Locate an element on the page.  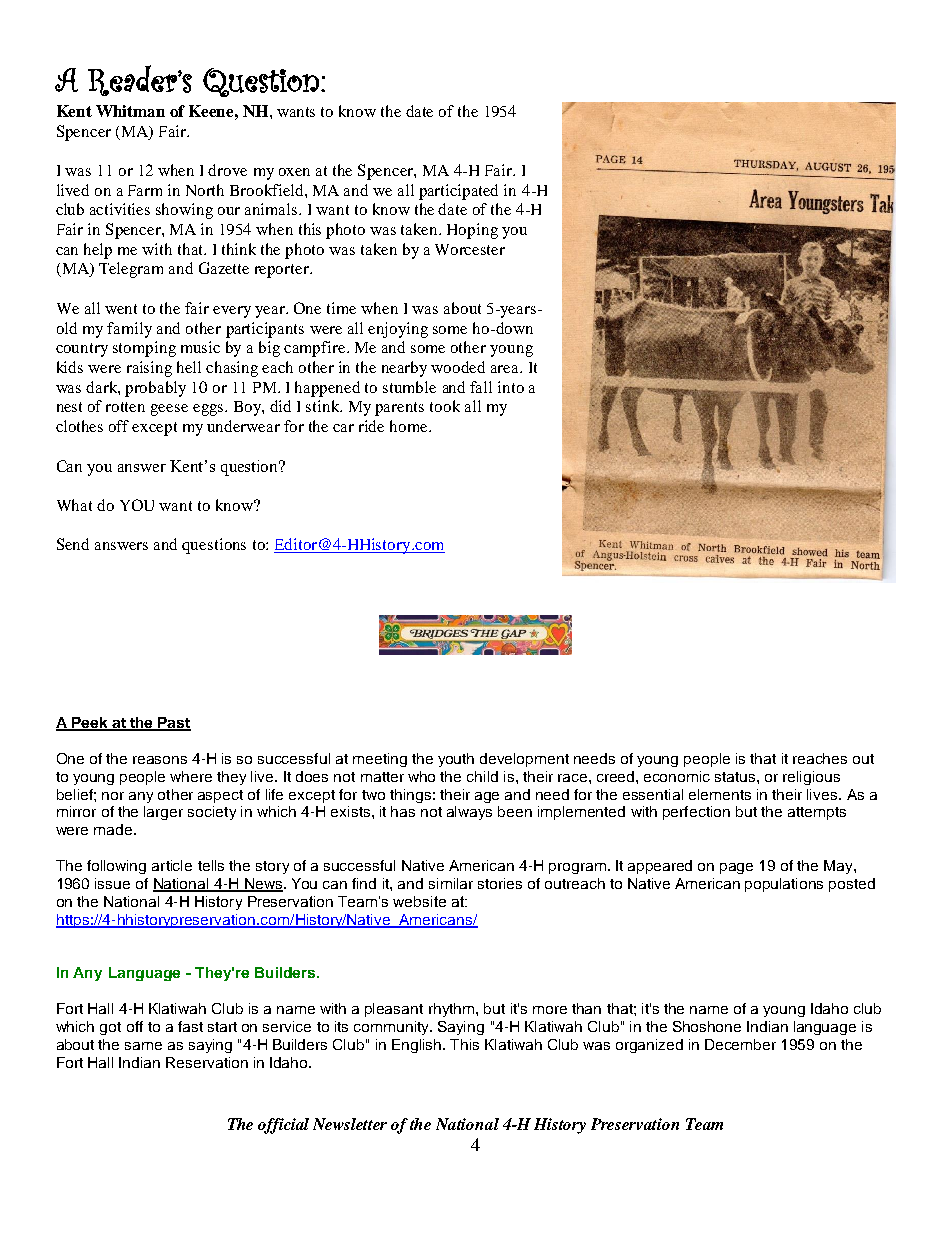
youth is located at coordinates (456, 760).
